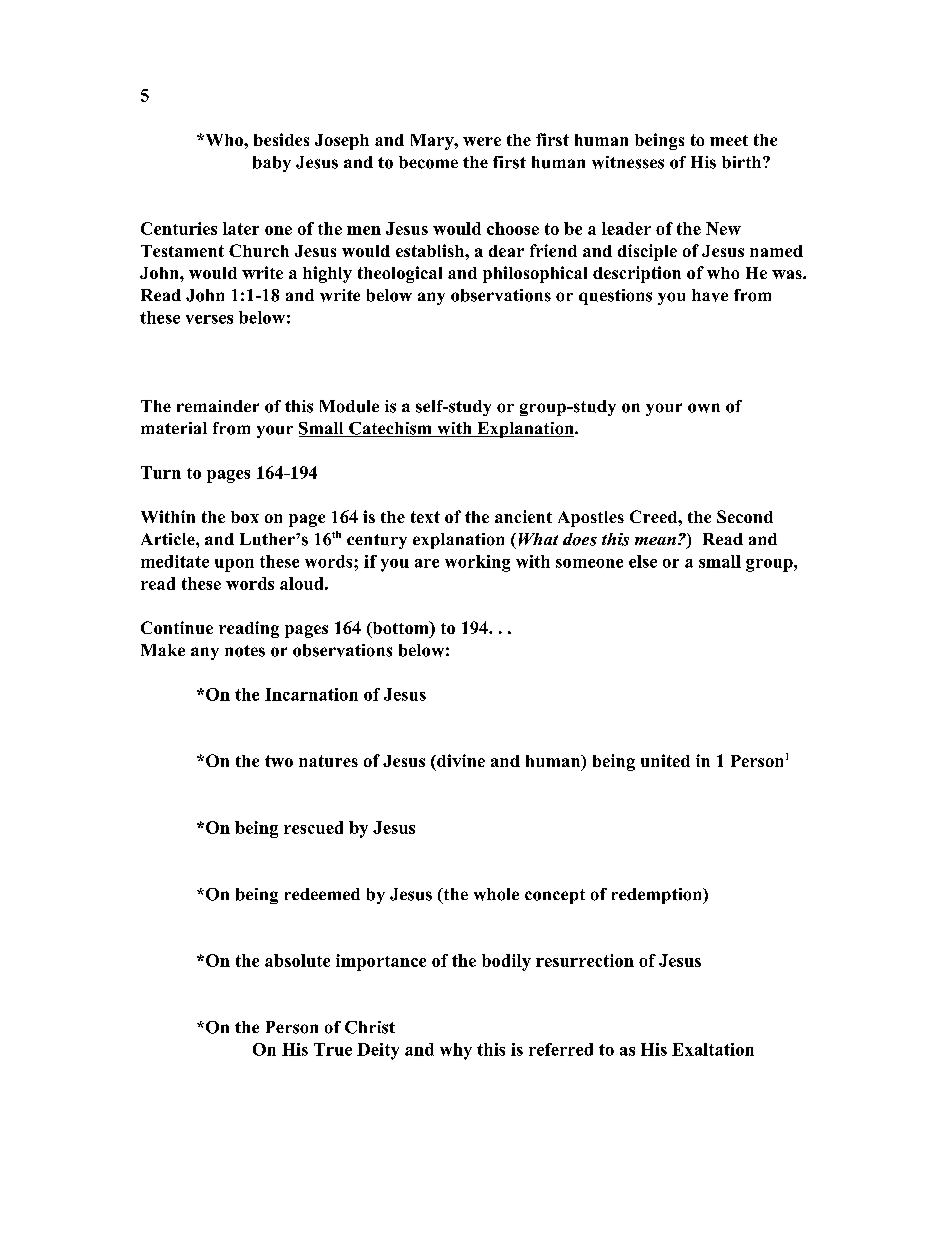 This screenshot has width=952, height=1233. Describe the element at coordinates (665, 760) in the screenshot. I see `united` at that location.
